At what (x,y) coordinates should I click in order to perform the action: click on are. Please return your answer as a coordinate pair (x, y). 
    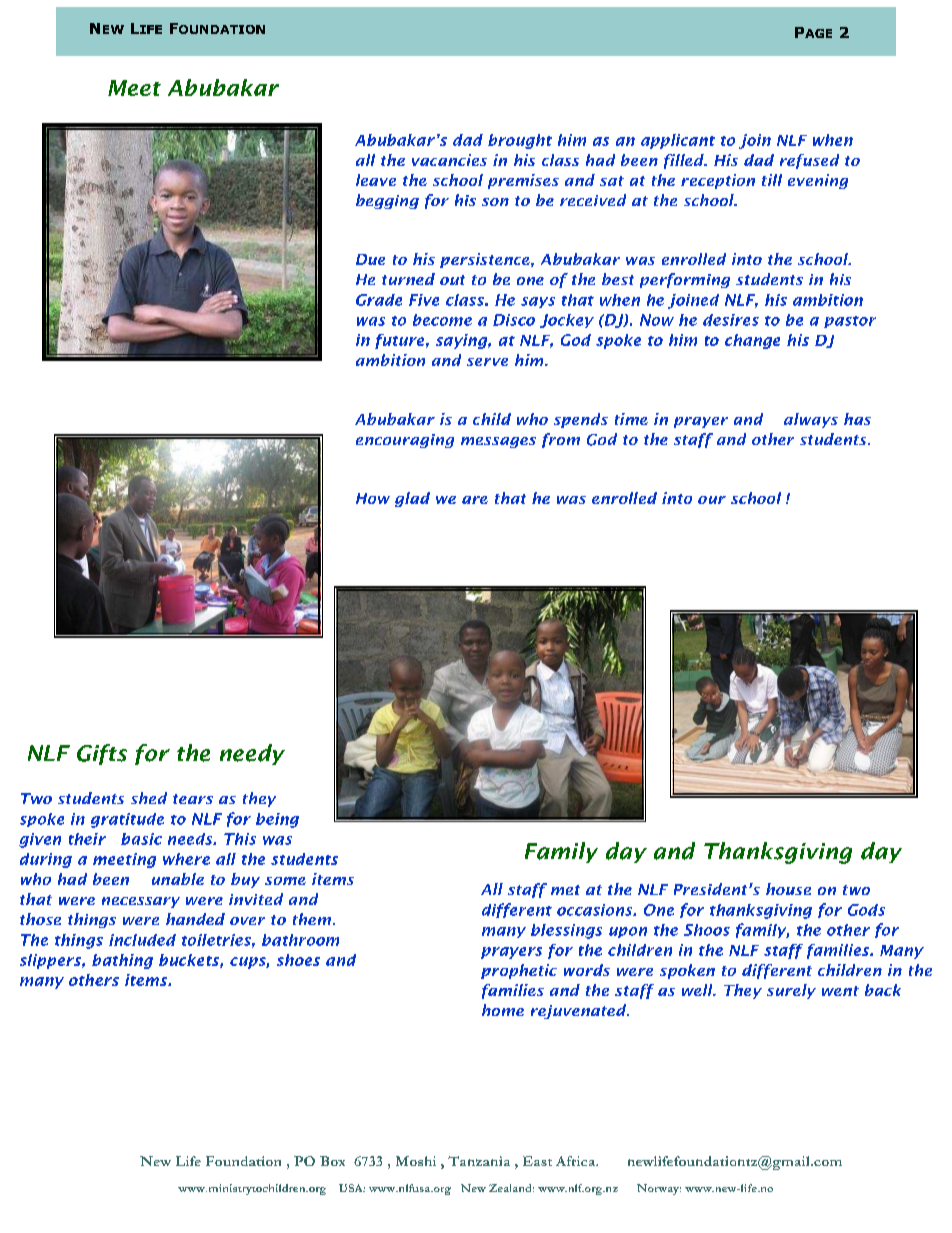
    Looking at the image, I should click on (475, 500).
